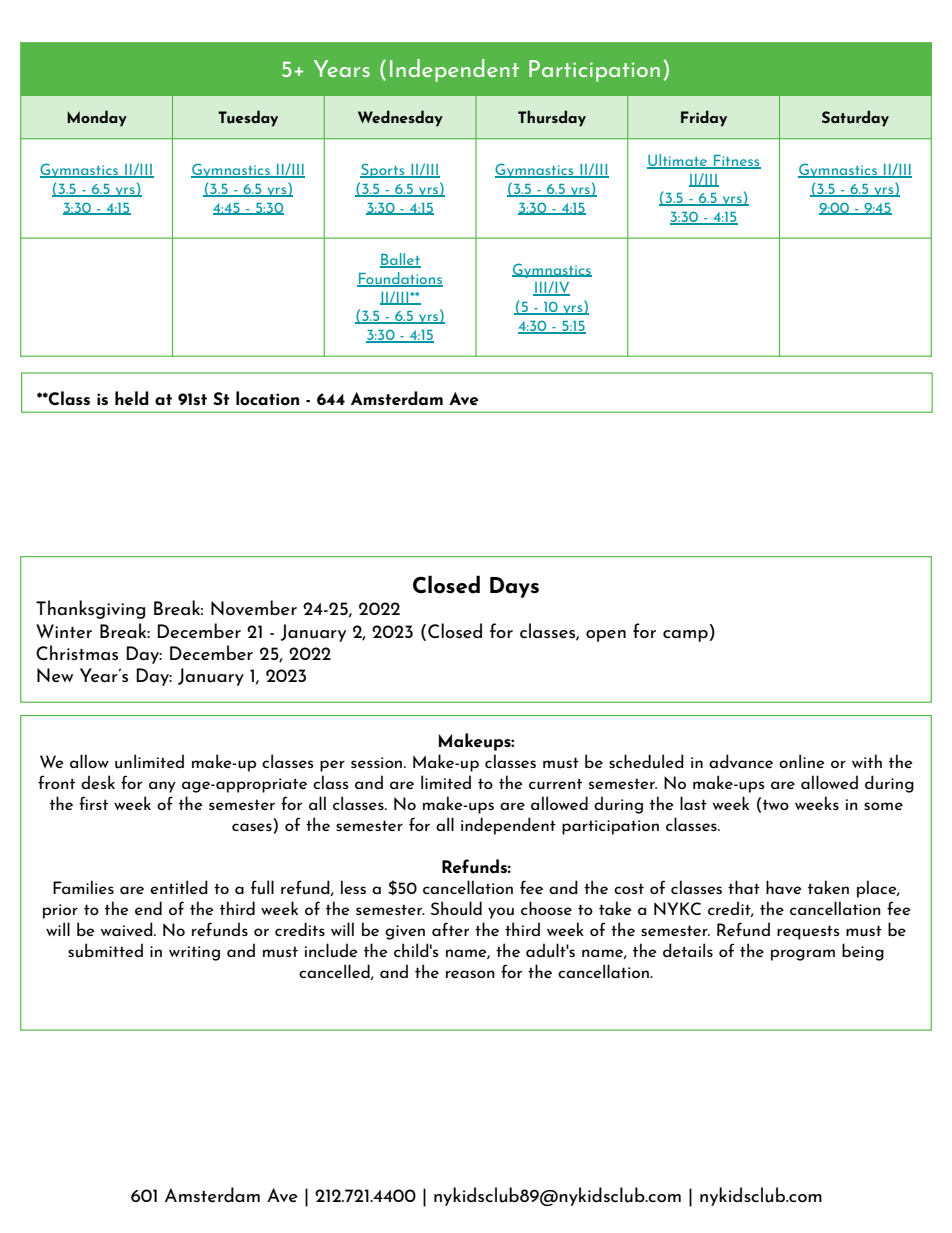 This image has height=1233, width=952. I want to click on writing, so click(194, 953).
